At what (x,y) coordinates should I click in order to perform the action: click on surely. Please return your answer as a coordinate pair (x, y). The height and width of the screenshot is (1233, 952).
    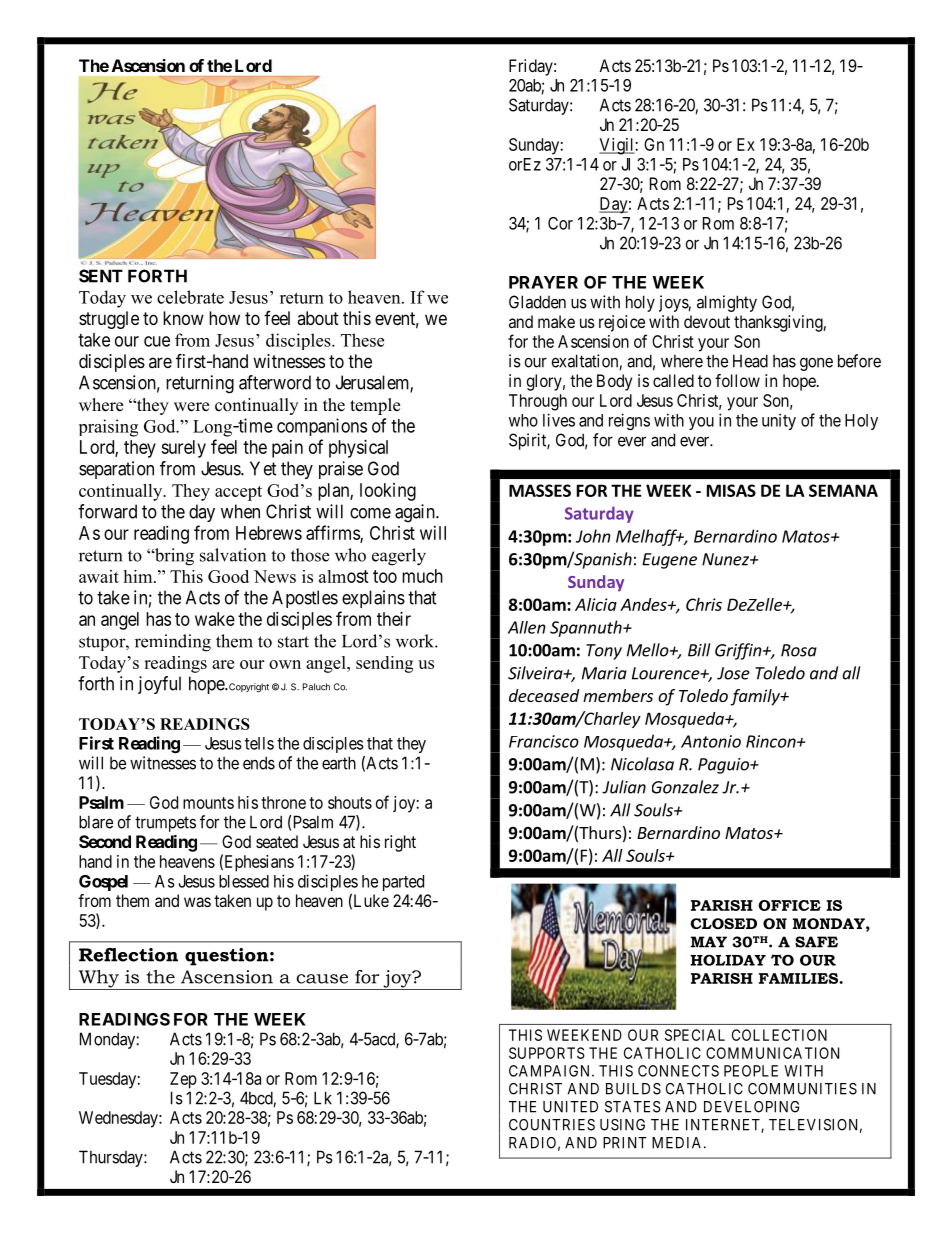
    Looking at the image, I should click on (183, 449).
